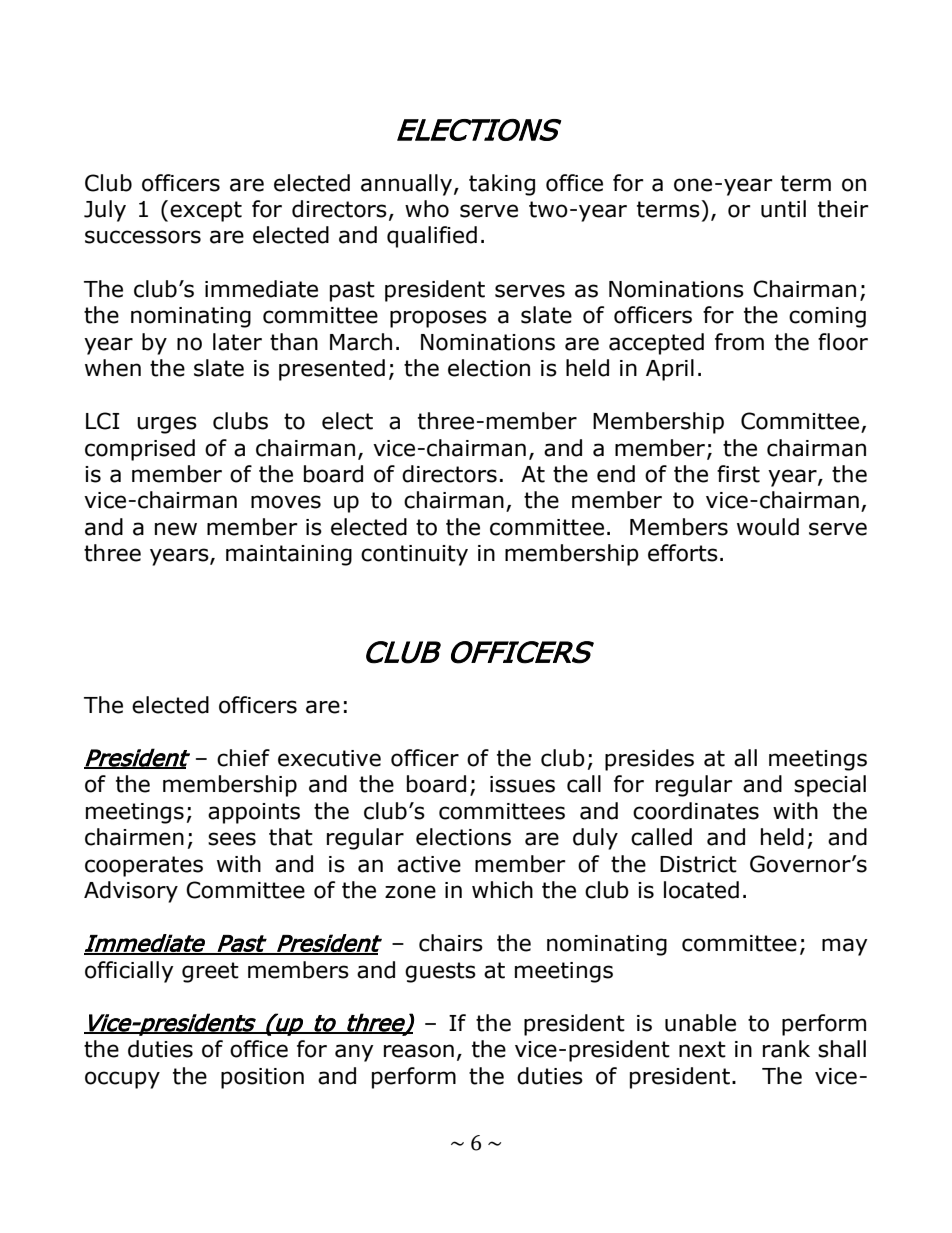  What do you see at coordinates (289, 555) in the screenshot?
I see `maintaining` at bounding box center [289, 555].
